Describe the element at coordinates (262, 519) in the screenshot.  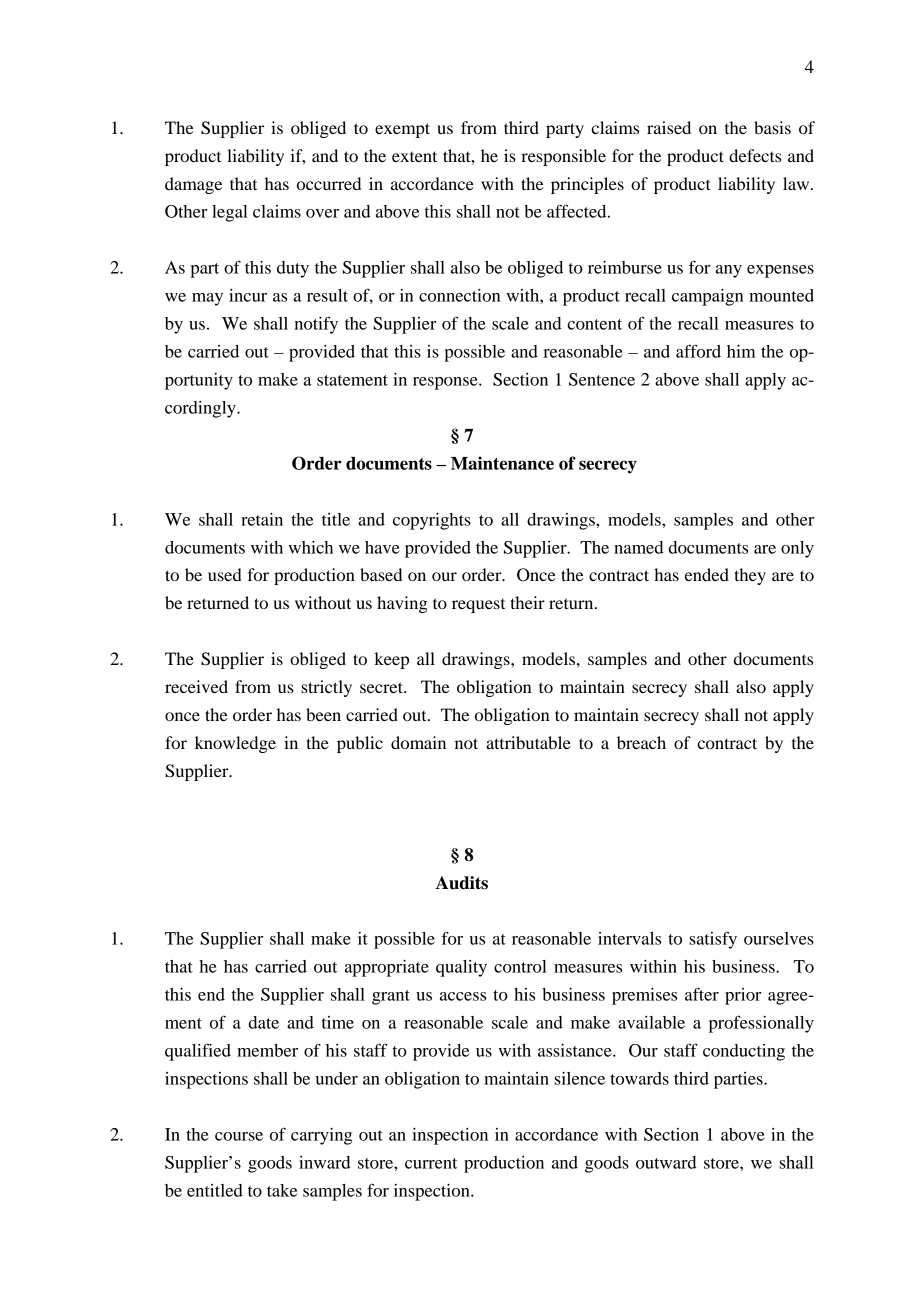
I see `retain` at that location.
